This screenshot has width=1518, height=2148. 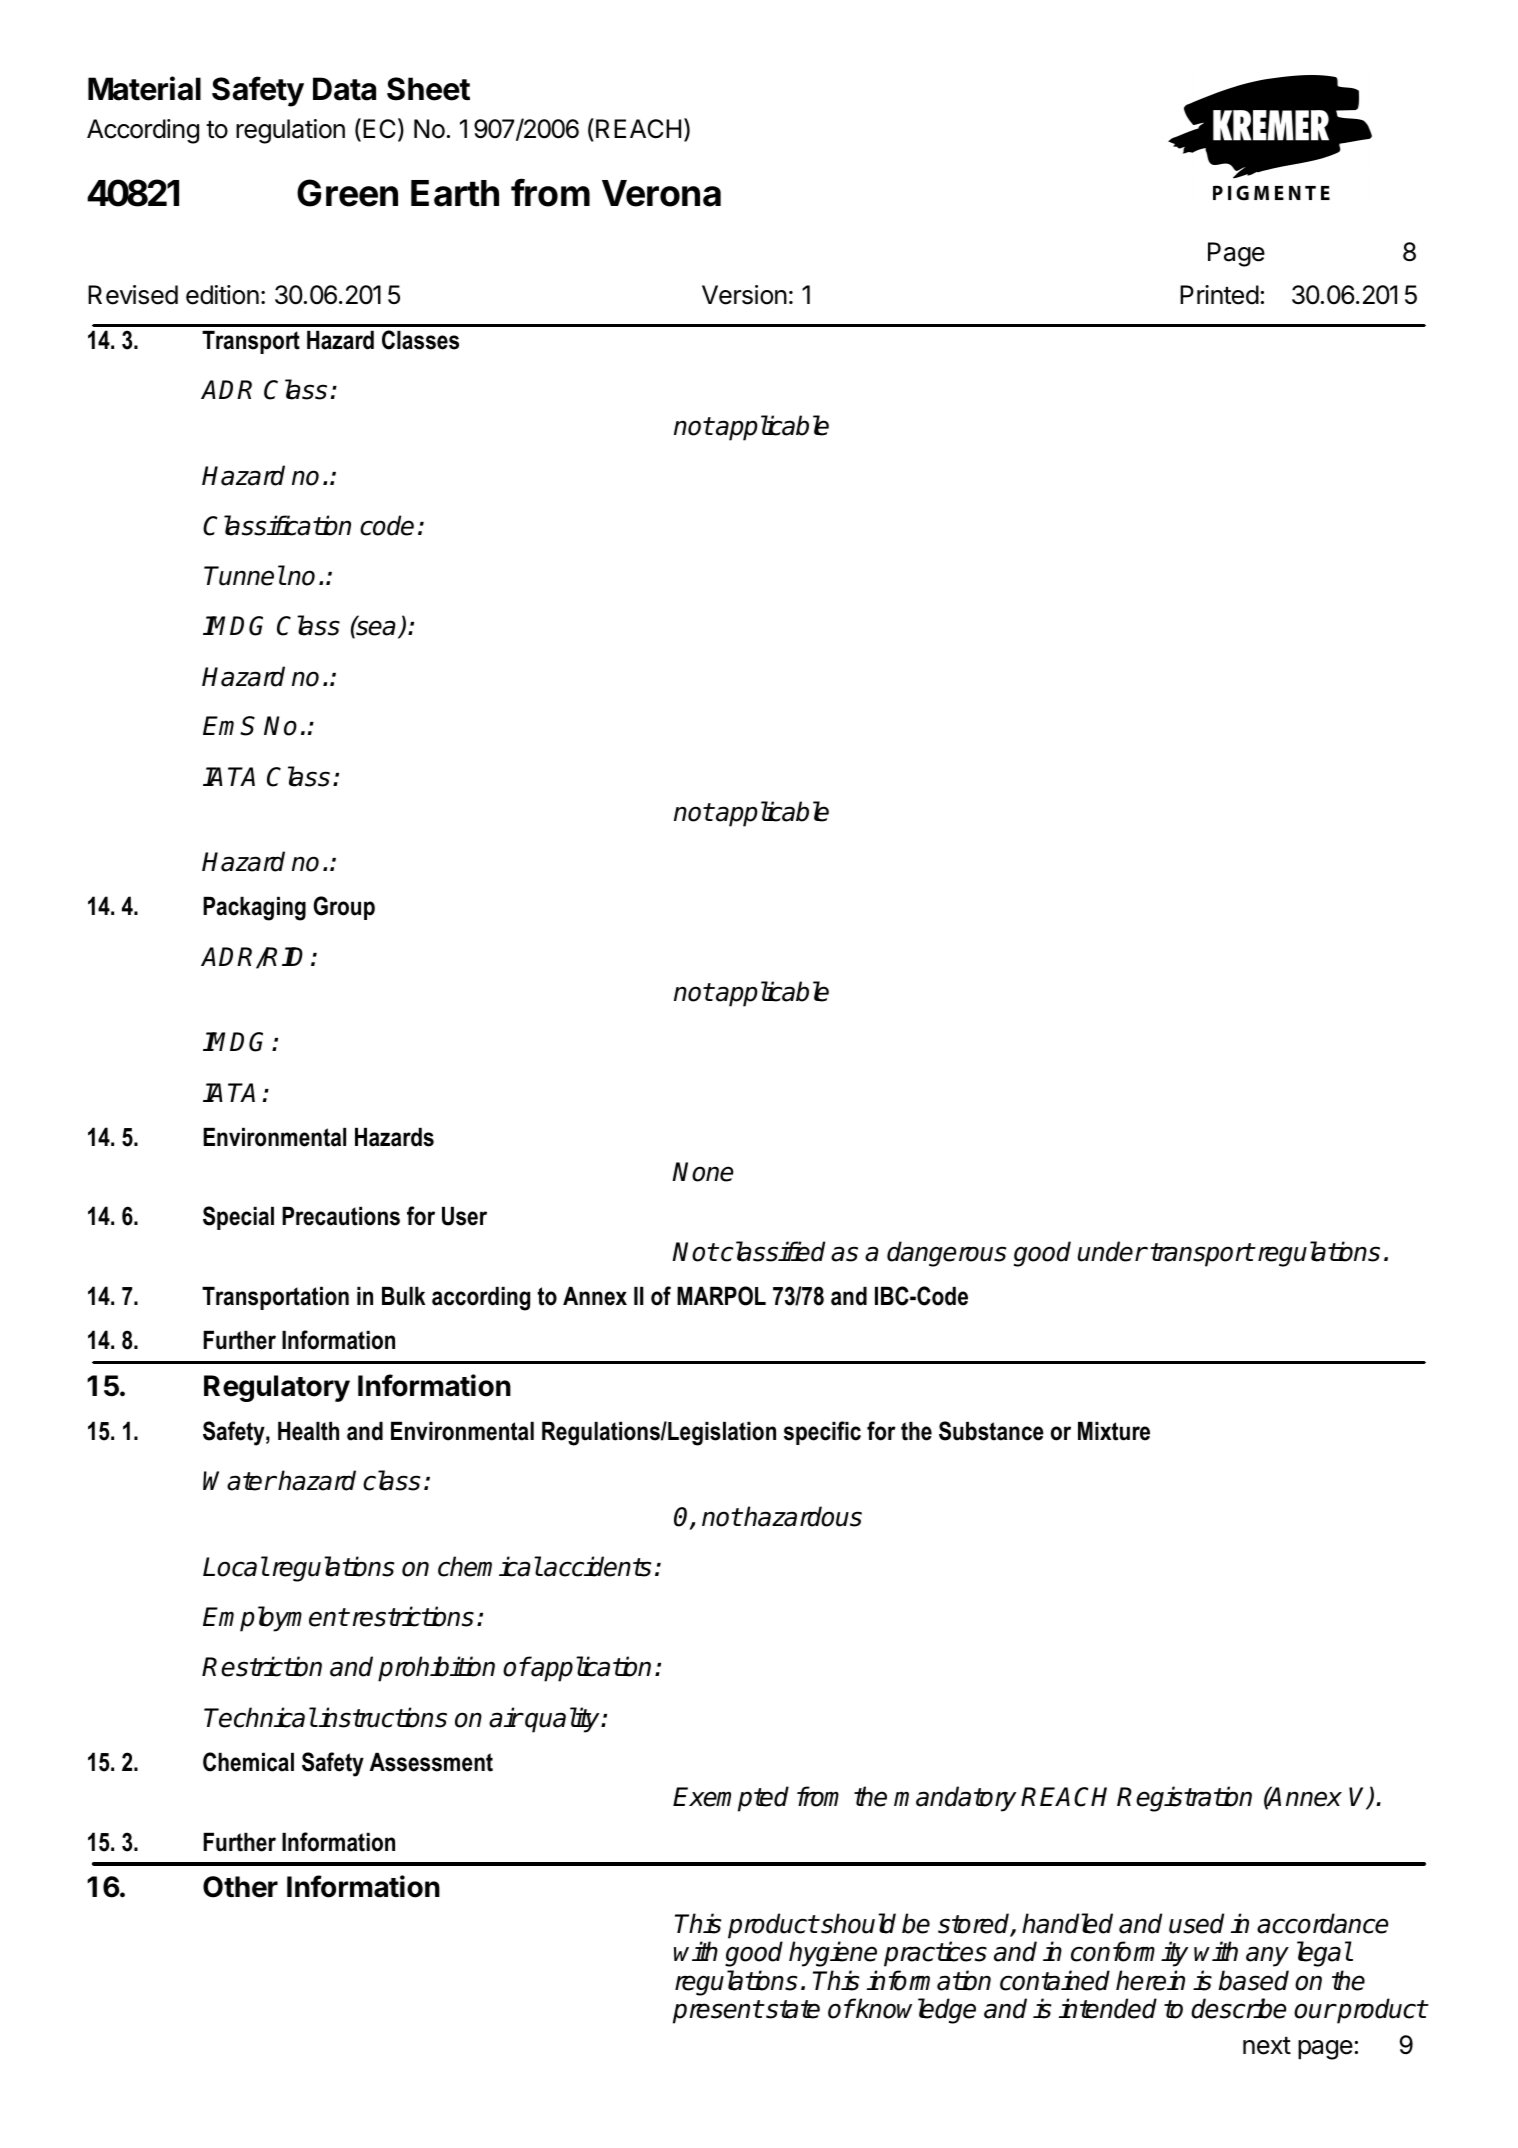 What do you see at coordinates (347, 193) in the screenshot?
I see `Green` at bounding box center [347, 193].
